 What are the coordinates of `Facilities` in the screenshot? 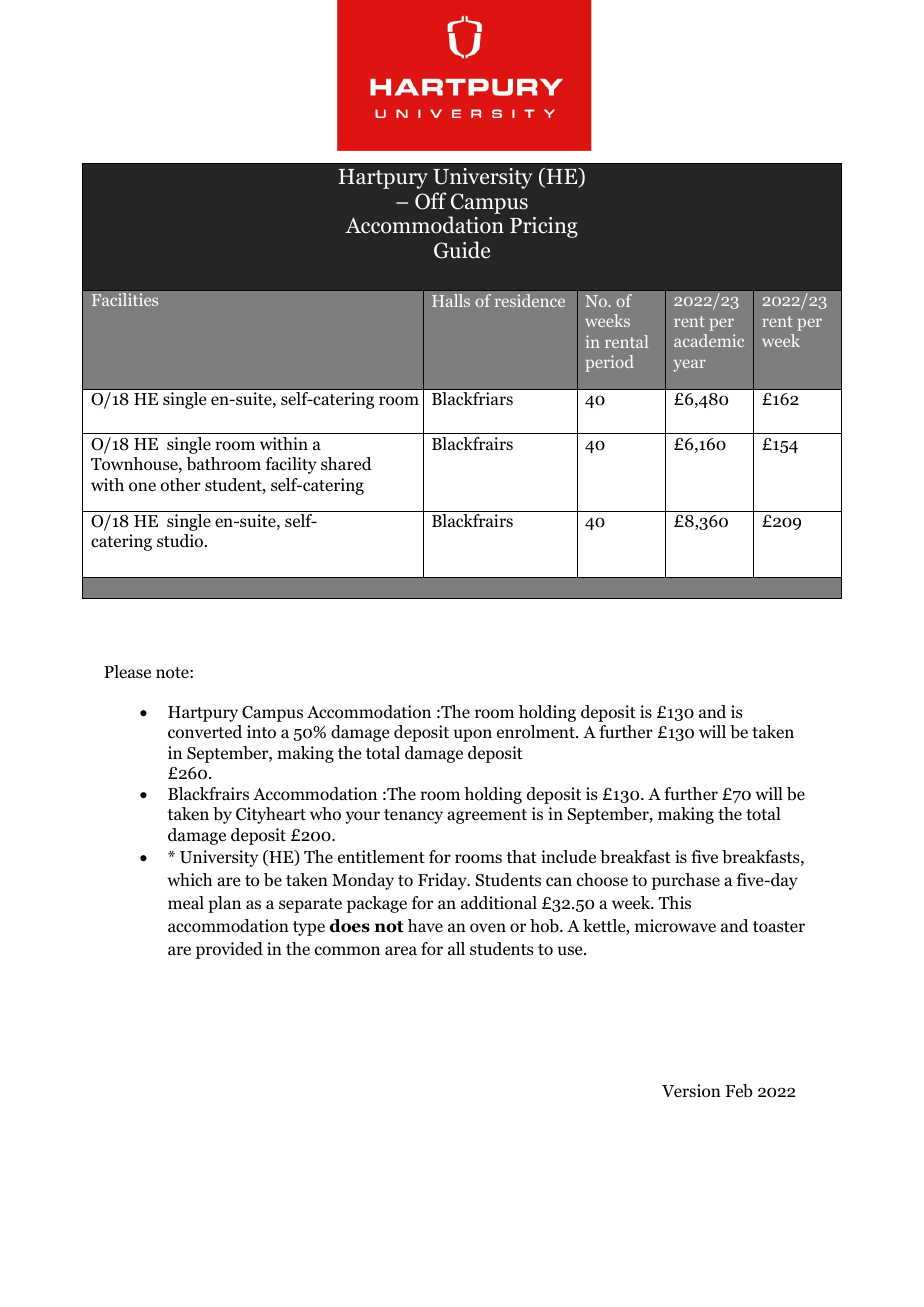 It's located at (125, 299).
